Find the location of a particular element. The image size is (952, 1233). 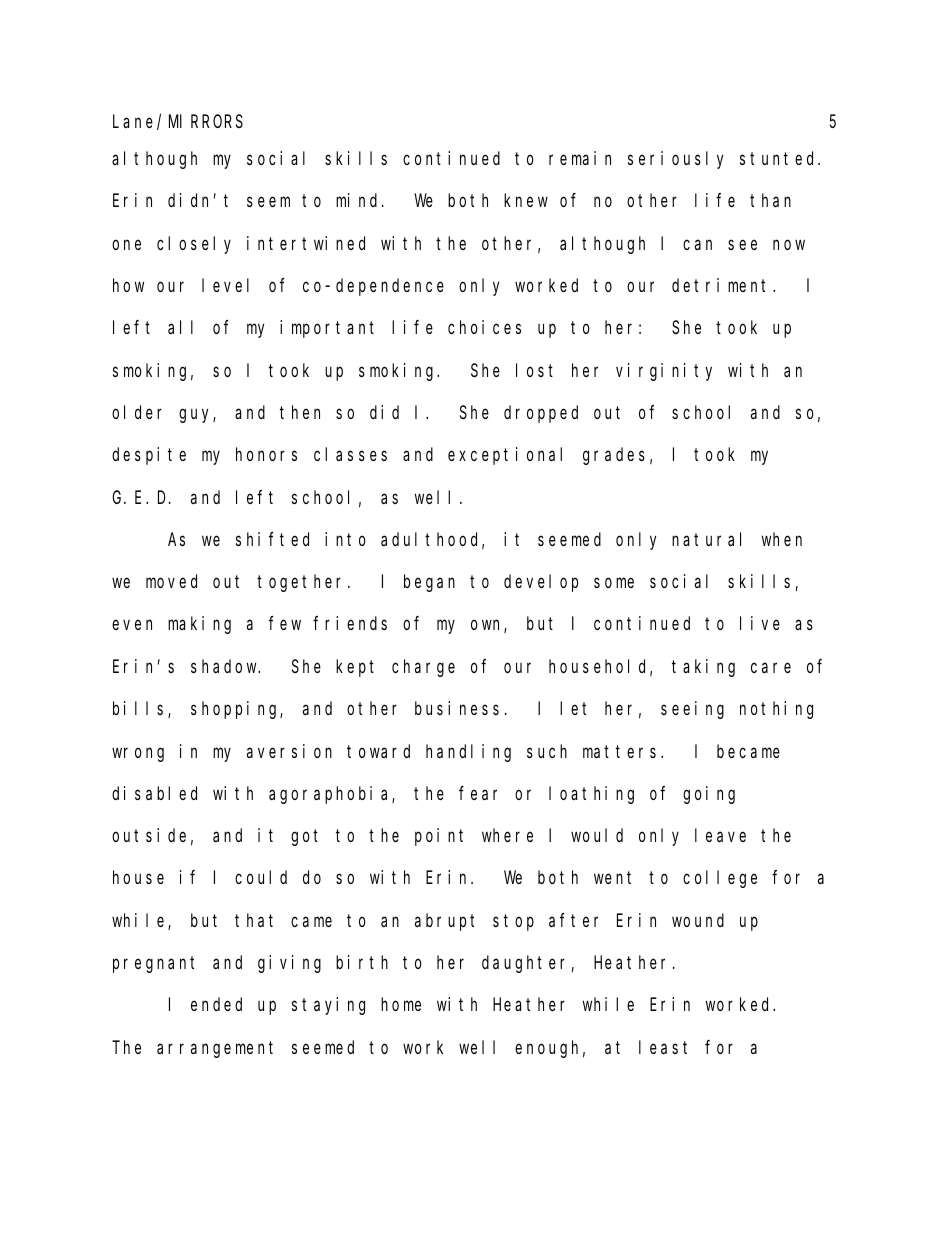

making is located at coordinates (199, 625).
